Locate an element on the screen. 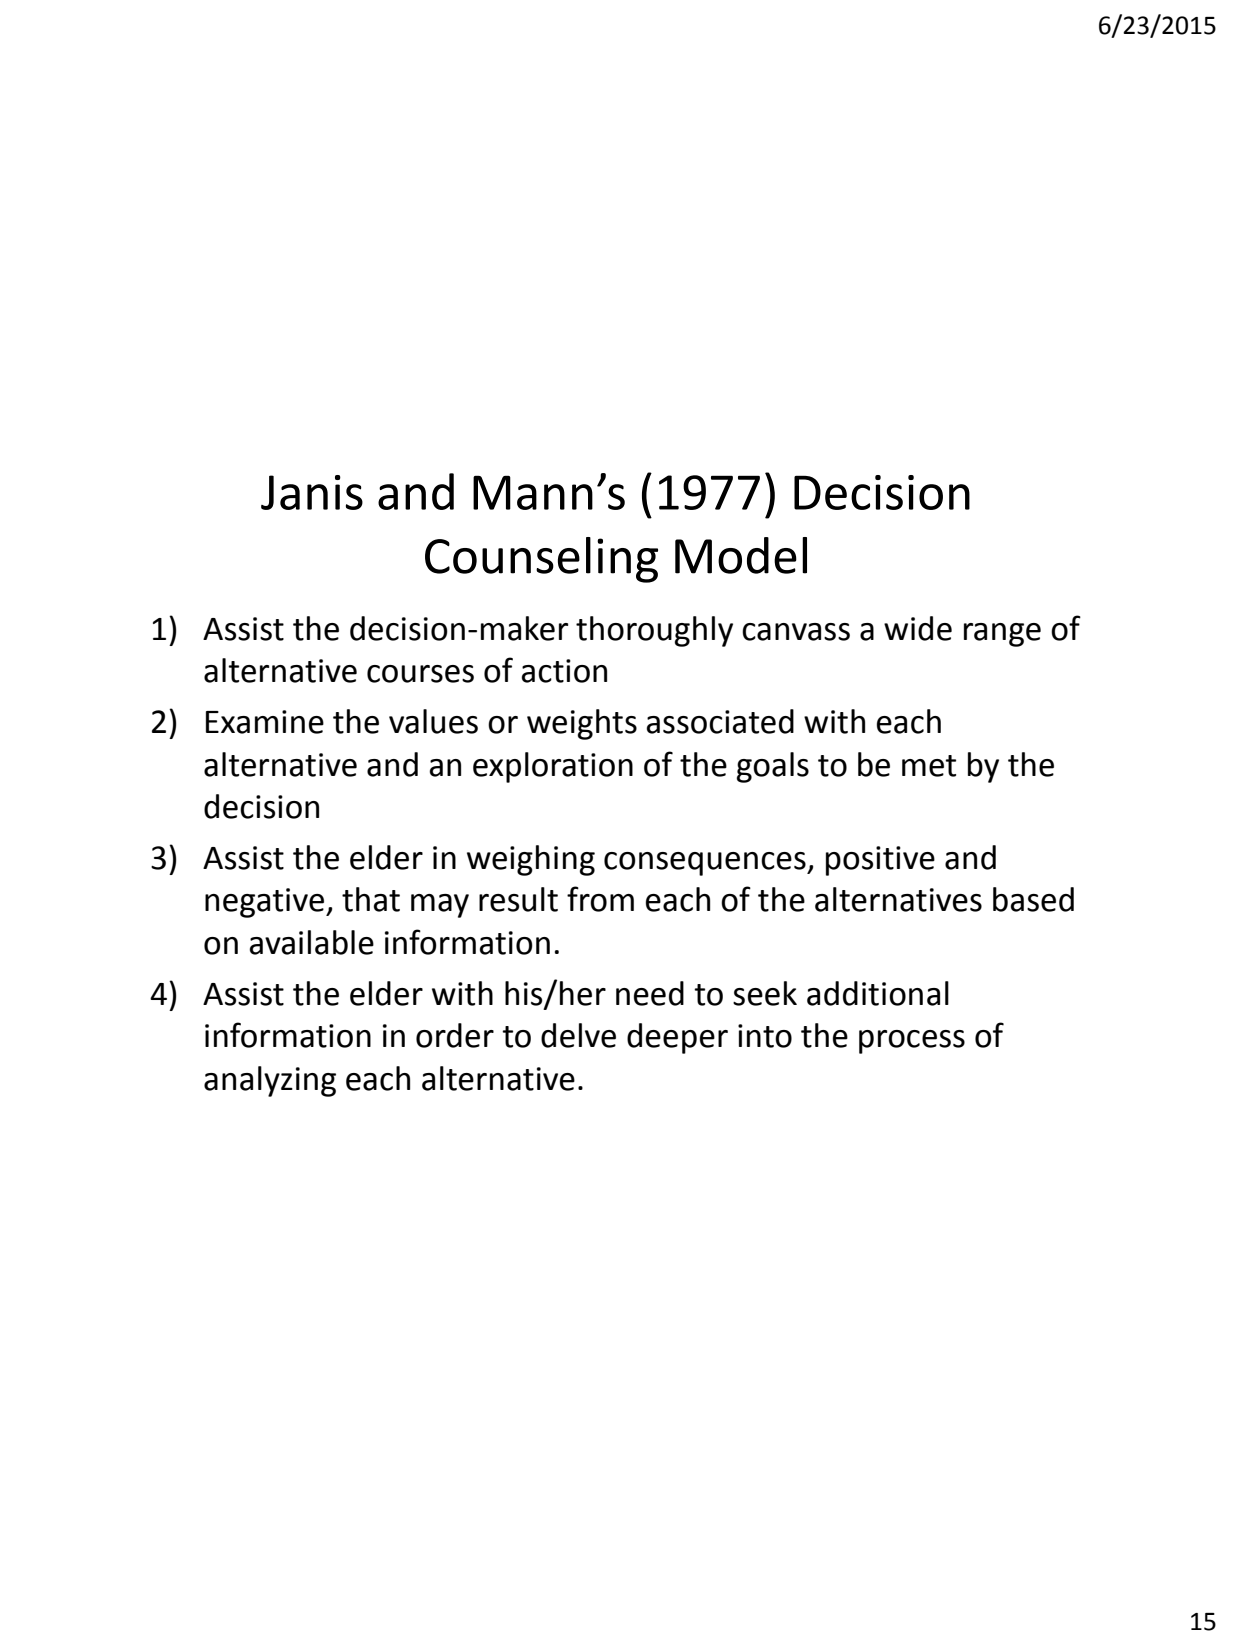  met is located at coordinates (929, 766).
